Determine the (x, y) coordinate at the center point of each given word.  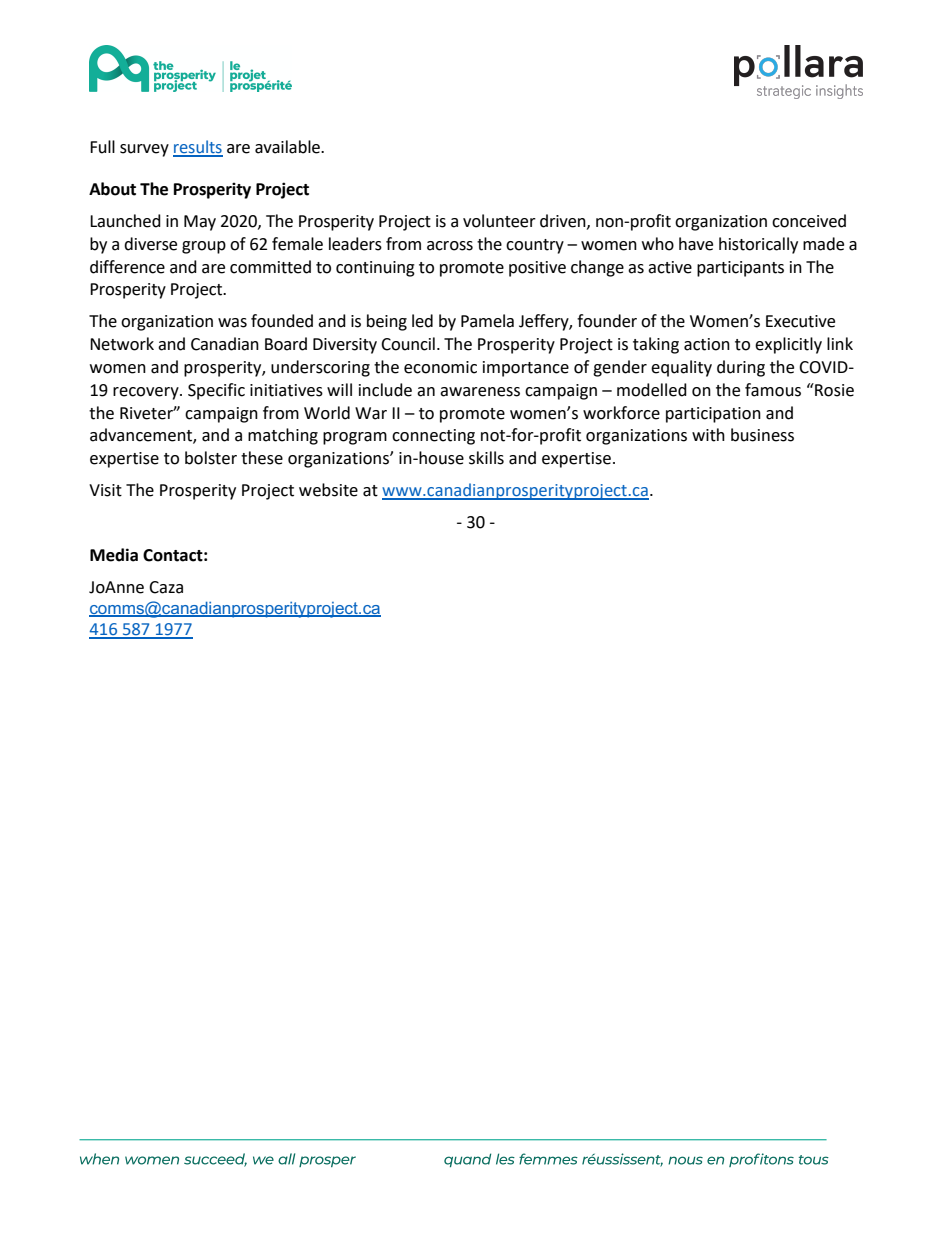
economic (440, 367)
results (198, 148)
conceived (809, 221)
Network (122, 344)
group (204, 247)
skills (486, 458)
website (328, 490)
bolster (211, 458)
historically (758, 245)
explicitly (788, 345)
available (288, 147)
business (762, 435)
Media (114, 555)
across (450, 246)
